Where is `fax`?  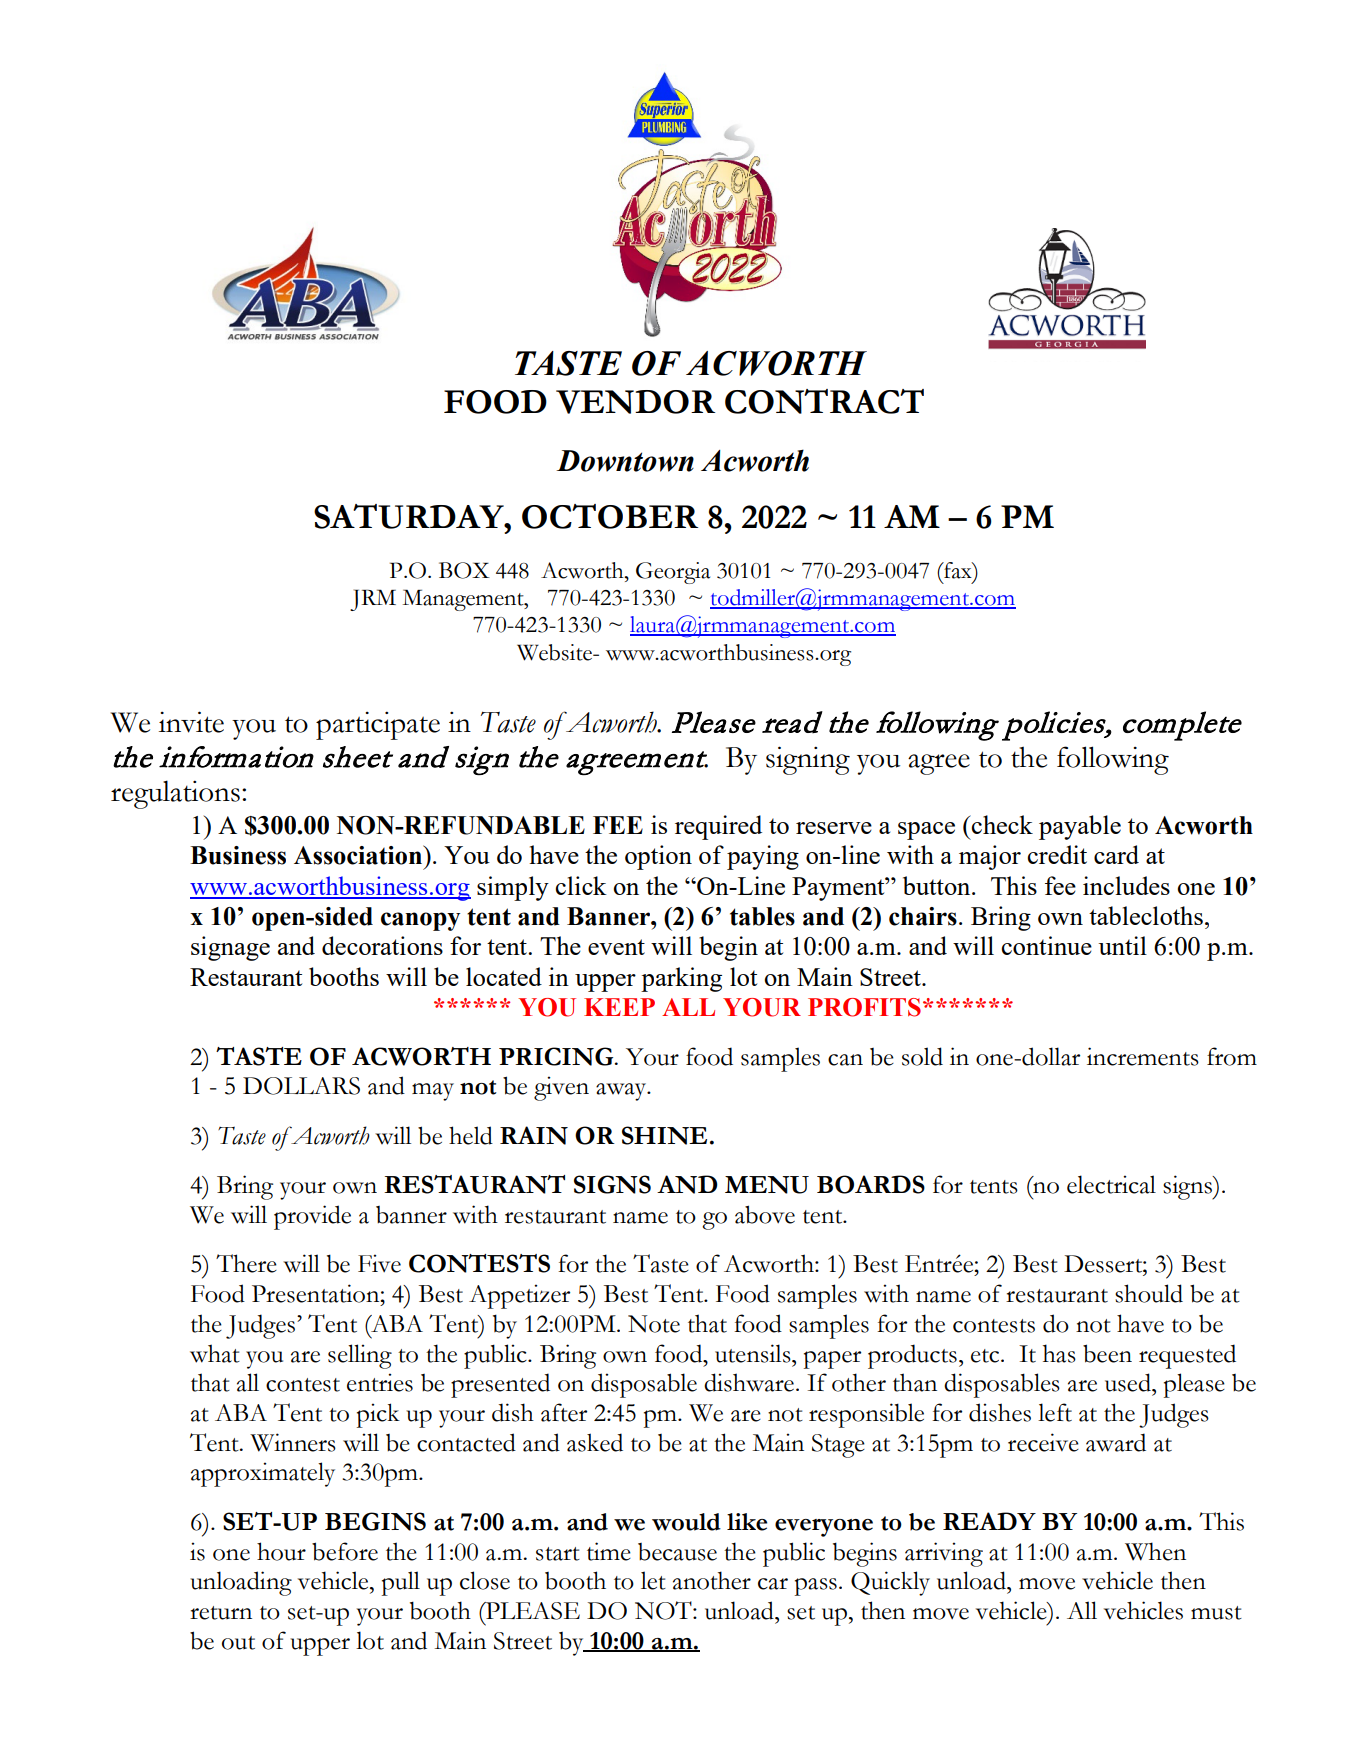 fax is located at coordinates (958, 570).
